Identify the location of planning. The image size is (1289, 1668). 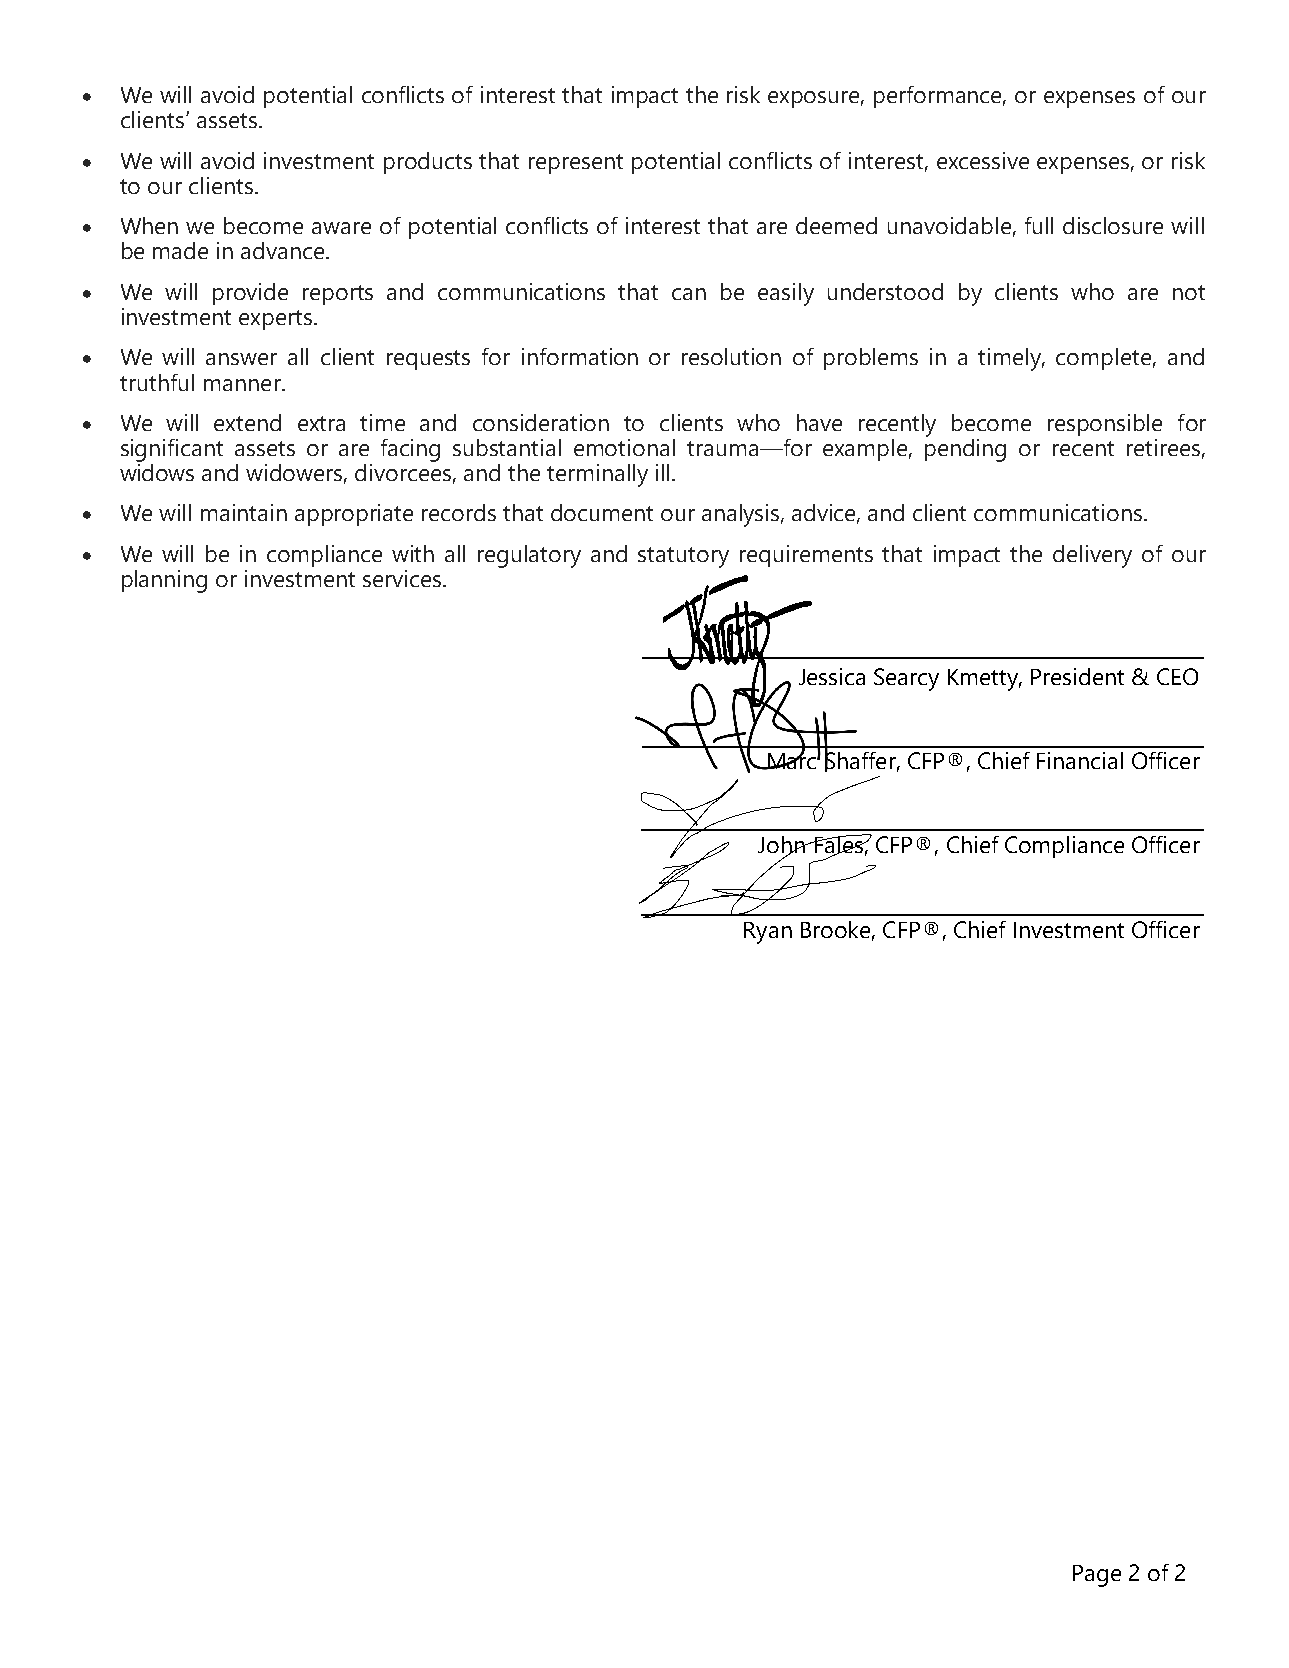
(164, 581).
